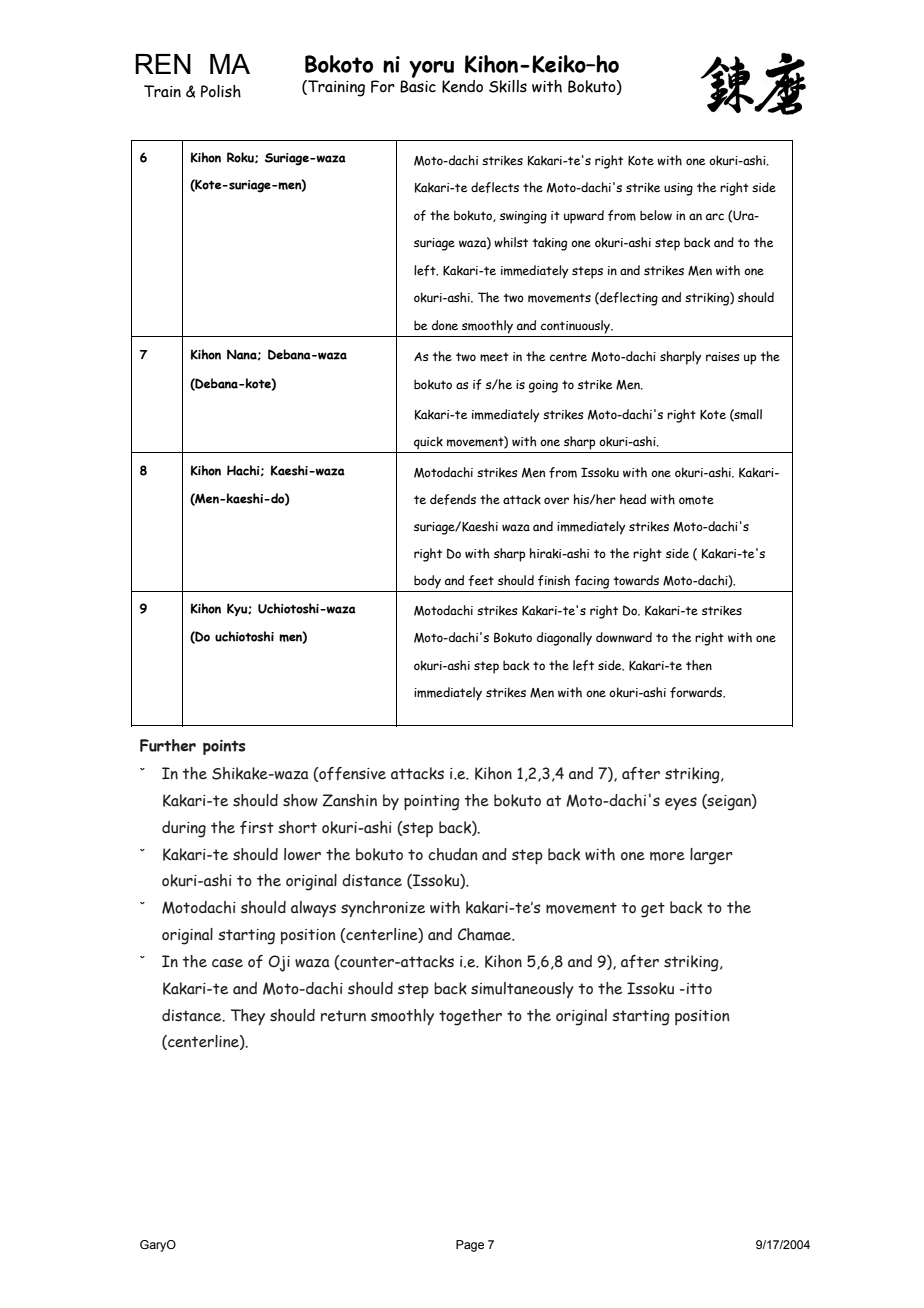 The width and height of the image is (924, 1308). I want to click on Roku, so click(241, 157).
